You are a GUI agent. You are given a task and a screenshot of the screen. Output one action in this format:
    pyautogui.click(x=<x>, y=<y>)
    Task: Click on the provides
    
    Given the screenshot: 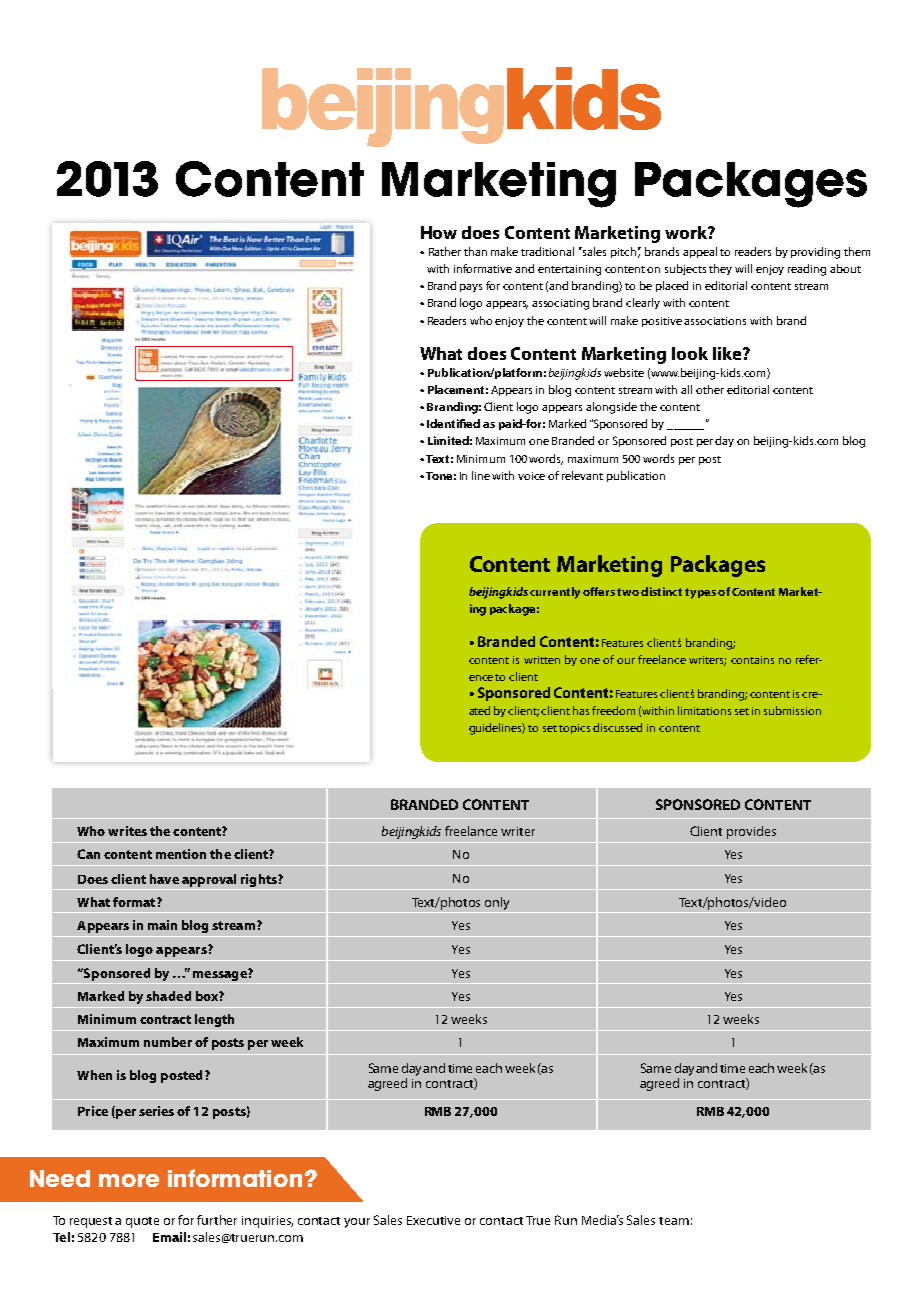 What is the action you would take?
    pyautogui.click(x=751, y=832)
